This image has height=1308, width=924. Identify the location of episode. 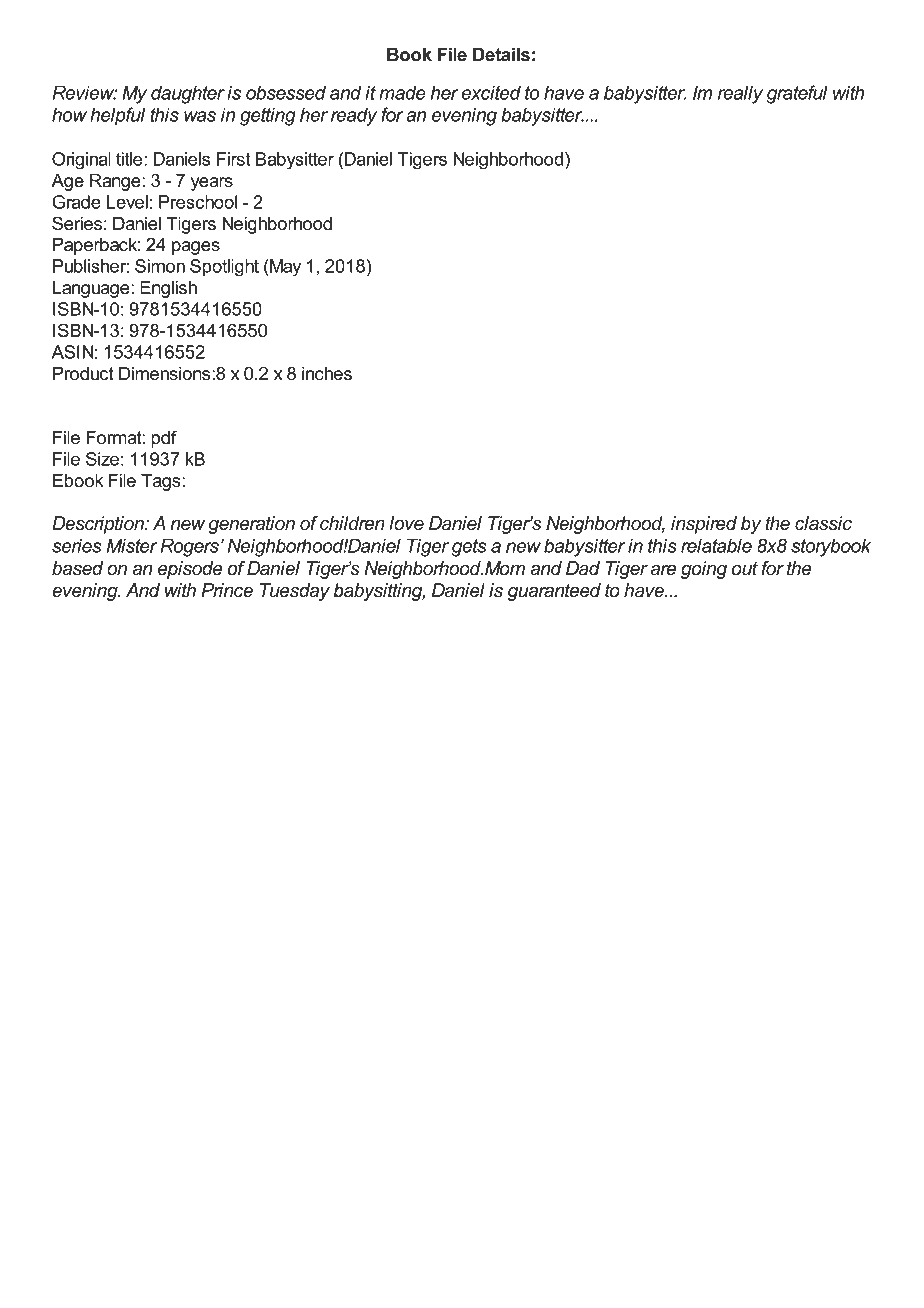
(190, 570).
